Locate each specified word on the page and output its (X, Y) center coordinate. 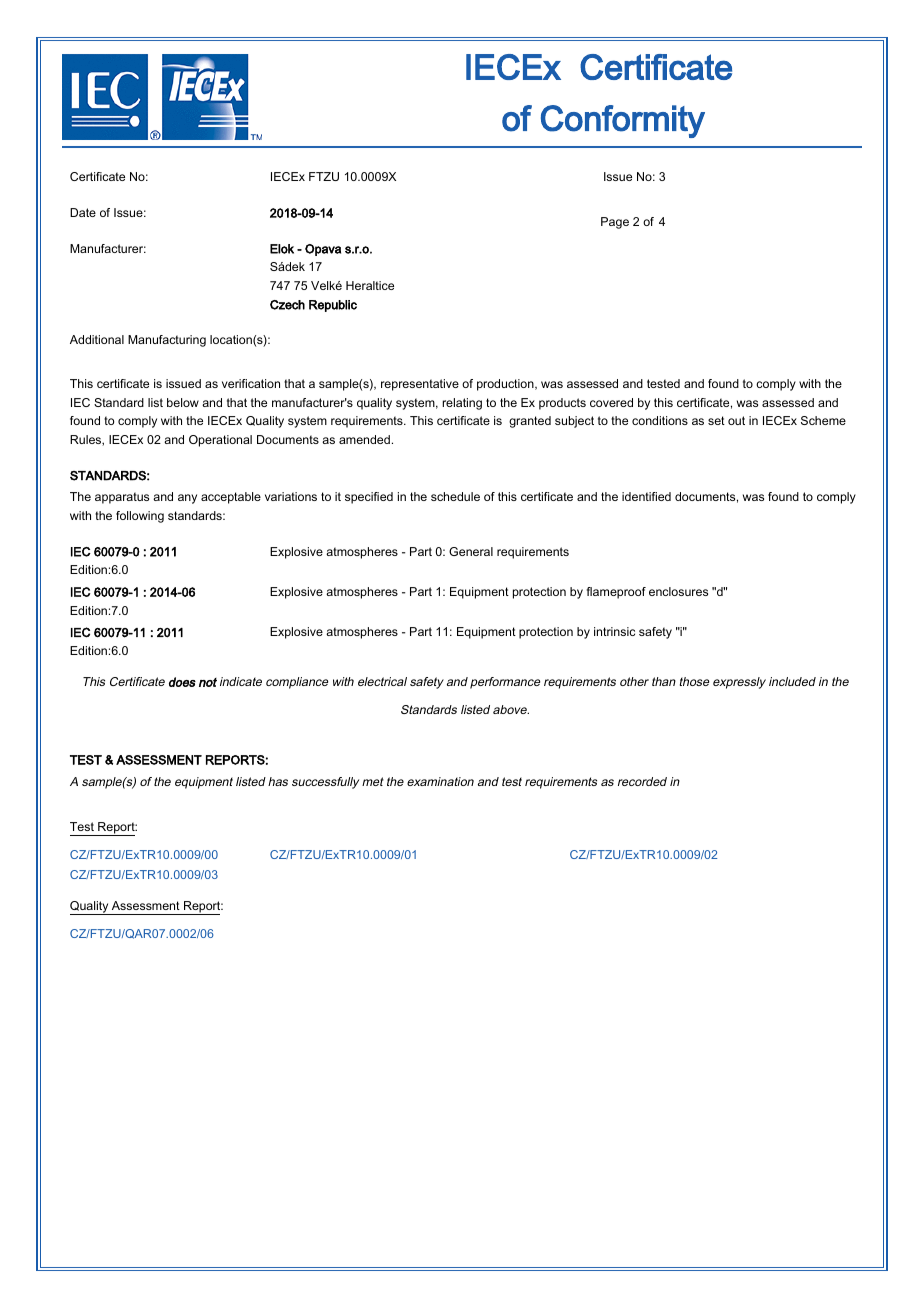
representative (420, 385)
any (187, 499)
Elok (282, 249)
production (506, 385)
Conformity (623, 121)
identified (646, 496)
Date (83, 212)
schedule (455, 496)
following (140, 517)
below (183, 402)
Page (615, 223)
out (736, 420)
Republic (333, 306)
